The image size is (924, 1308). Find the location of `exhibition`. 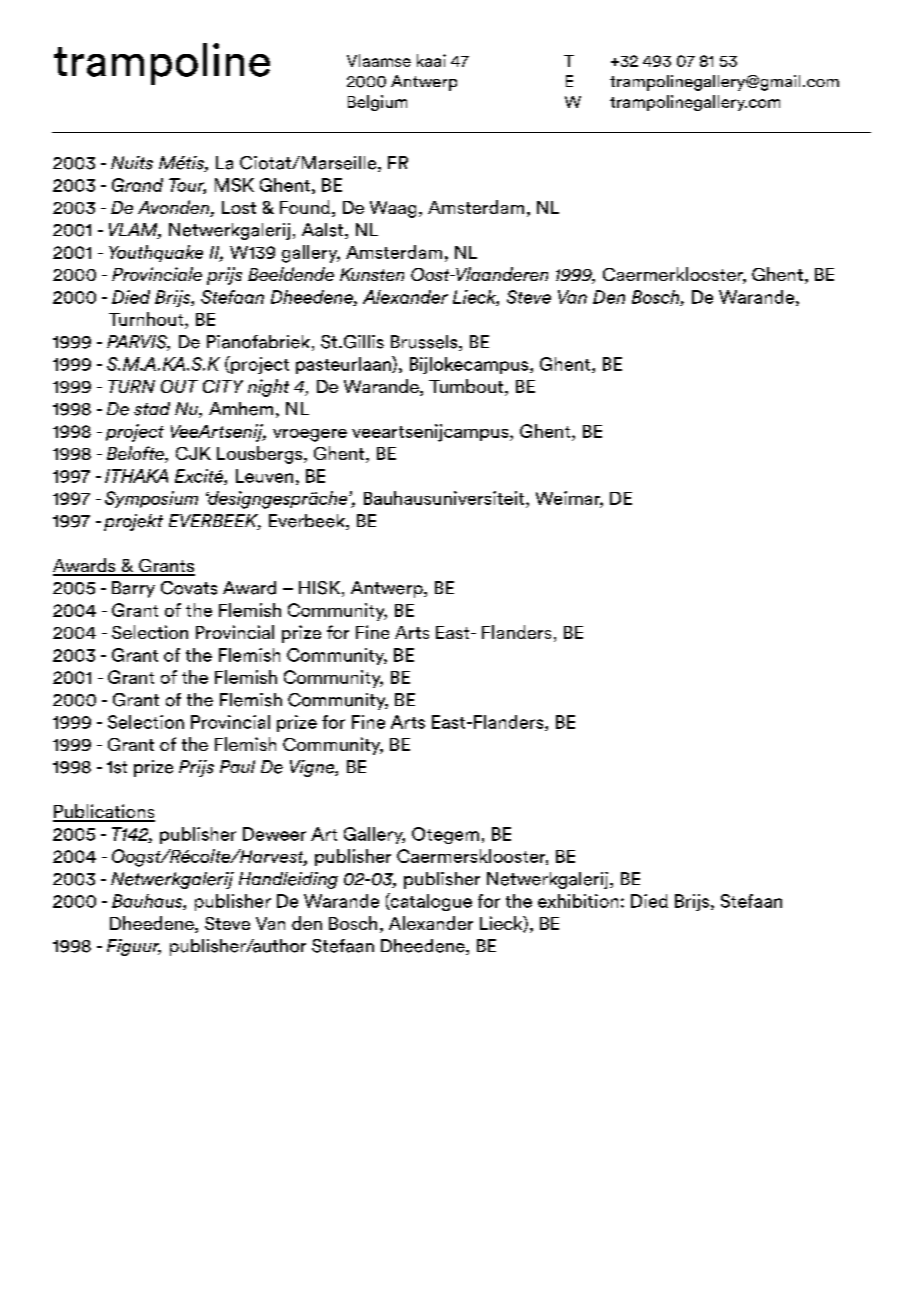

exhibition is located at coordinates (578, 901).
